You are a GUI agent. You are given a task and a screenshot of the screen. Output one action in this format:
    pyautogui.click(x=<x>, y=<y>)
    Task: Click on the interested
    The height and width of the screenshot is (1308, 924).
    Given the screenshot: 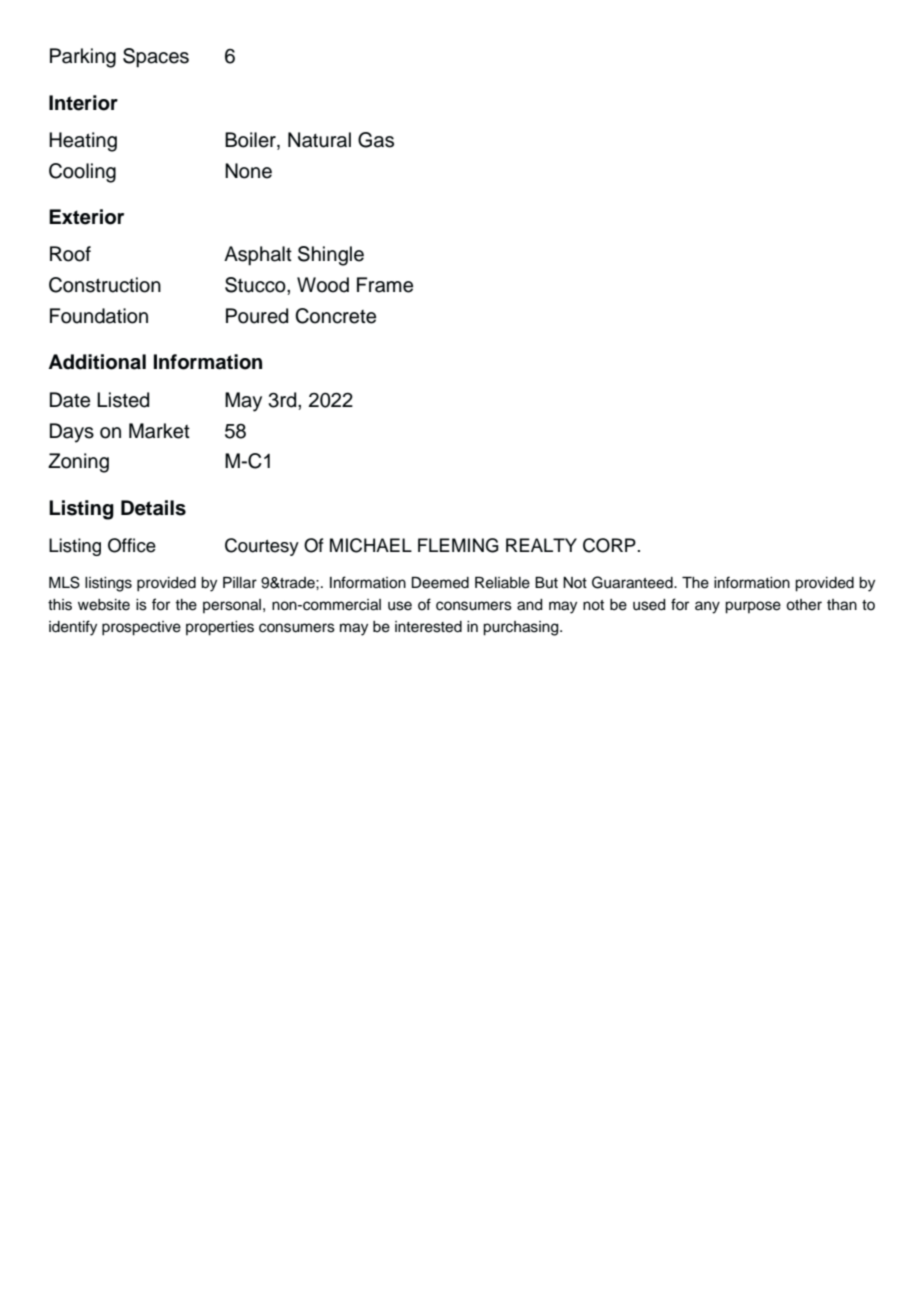 What is the action you would take?
    pyautogui.click(x=428, y=627)
